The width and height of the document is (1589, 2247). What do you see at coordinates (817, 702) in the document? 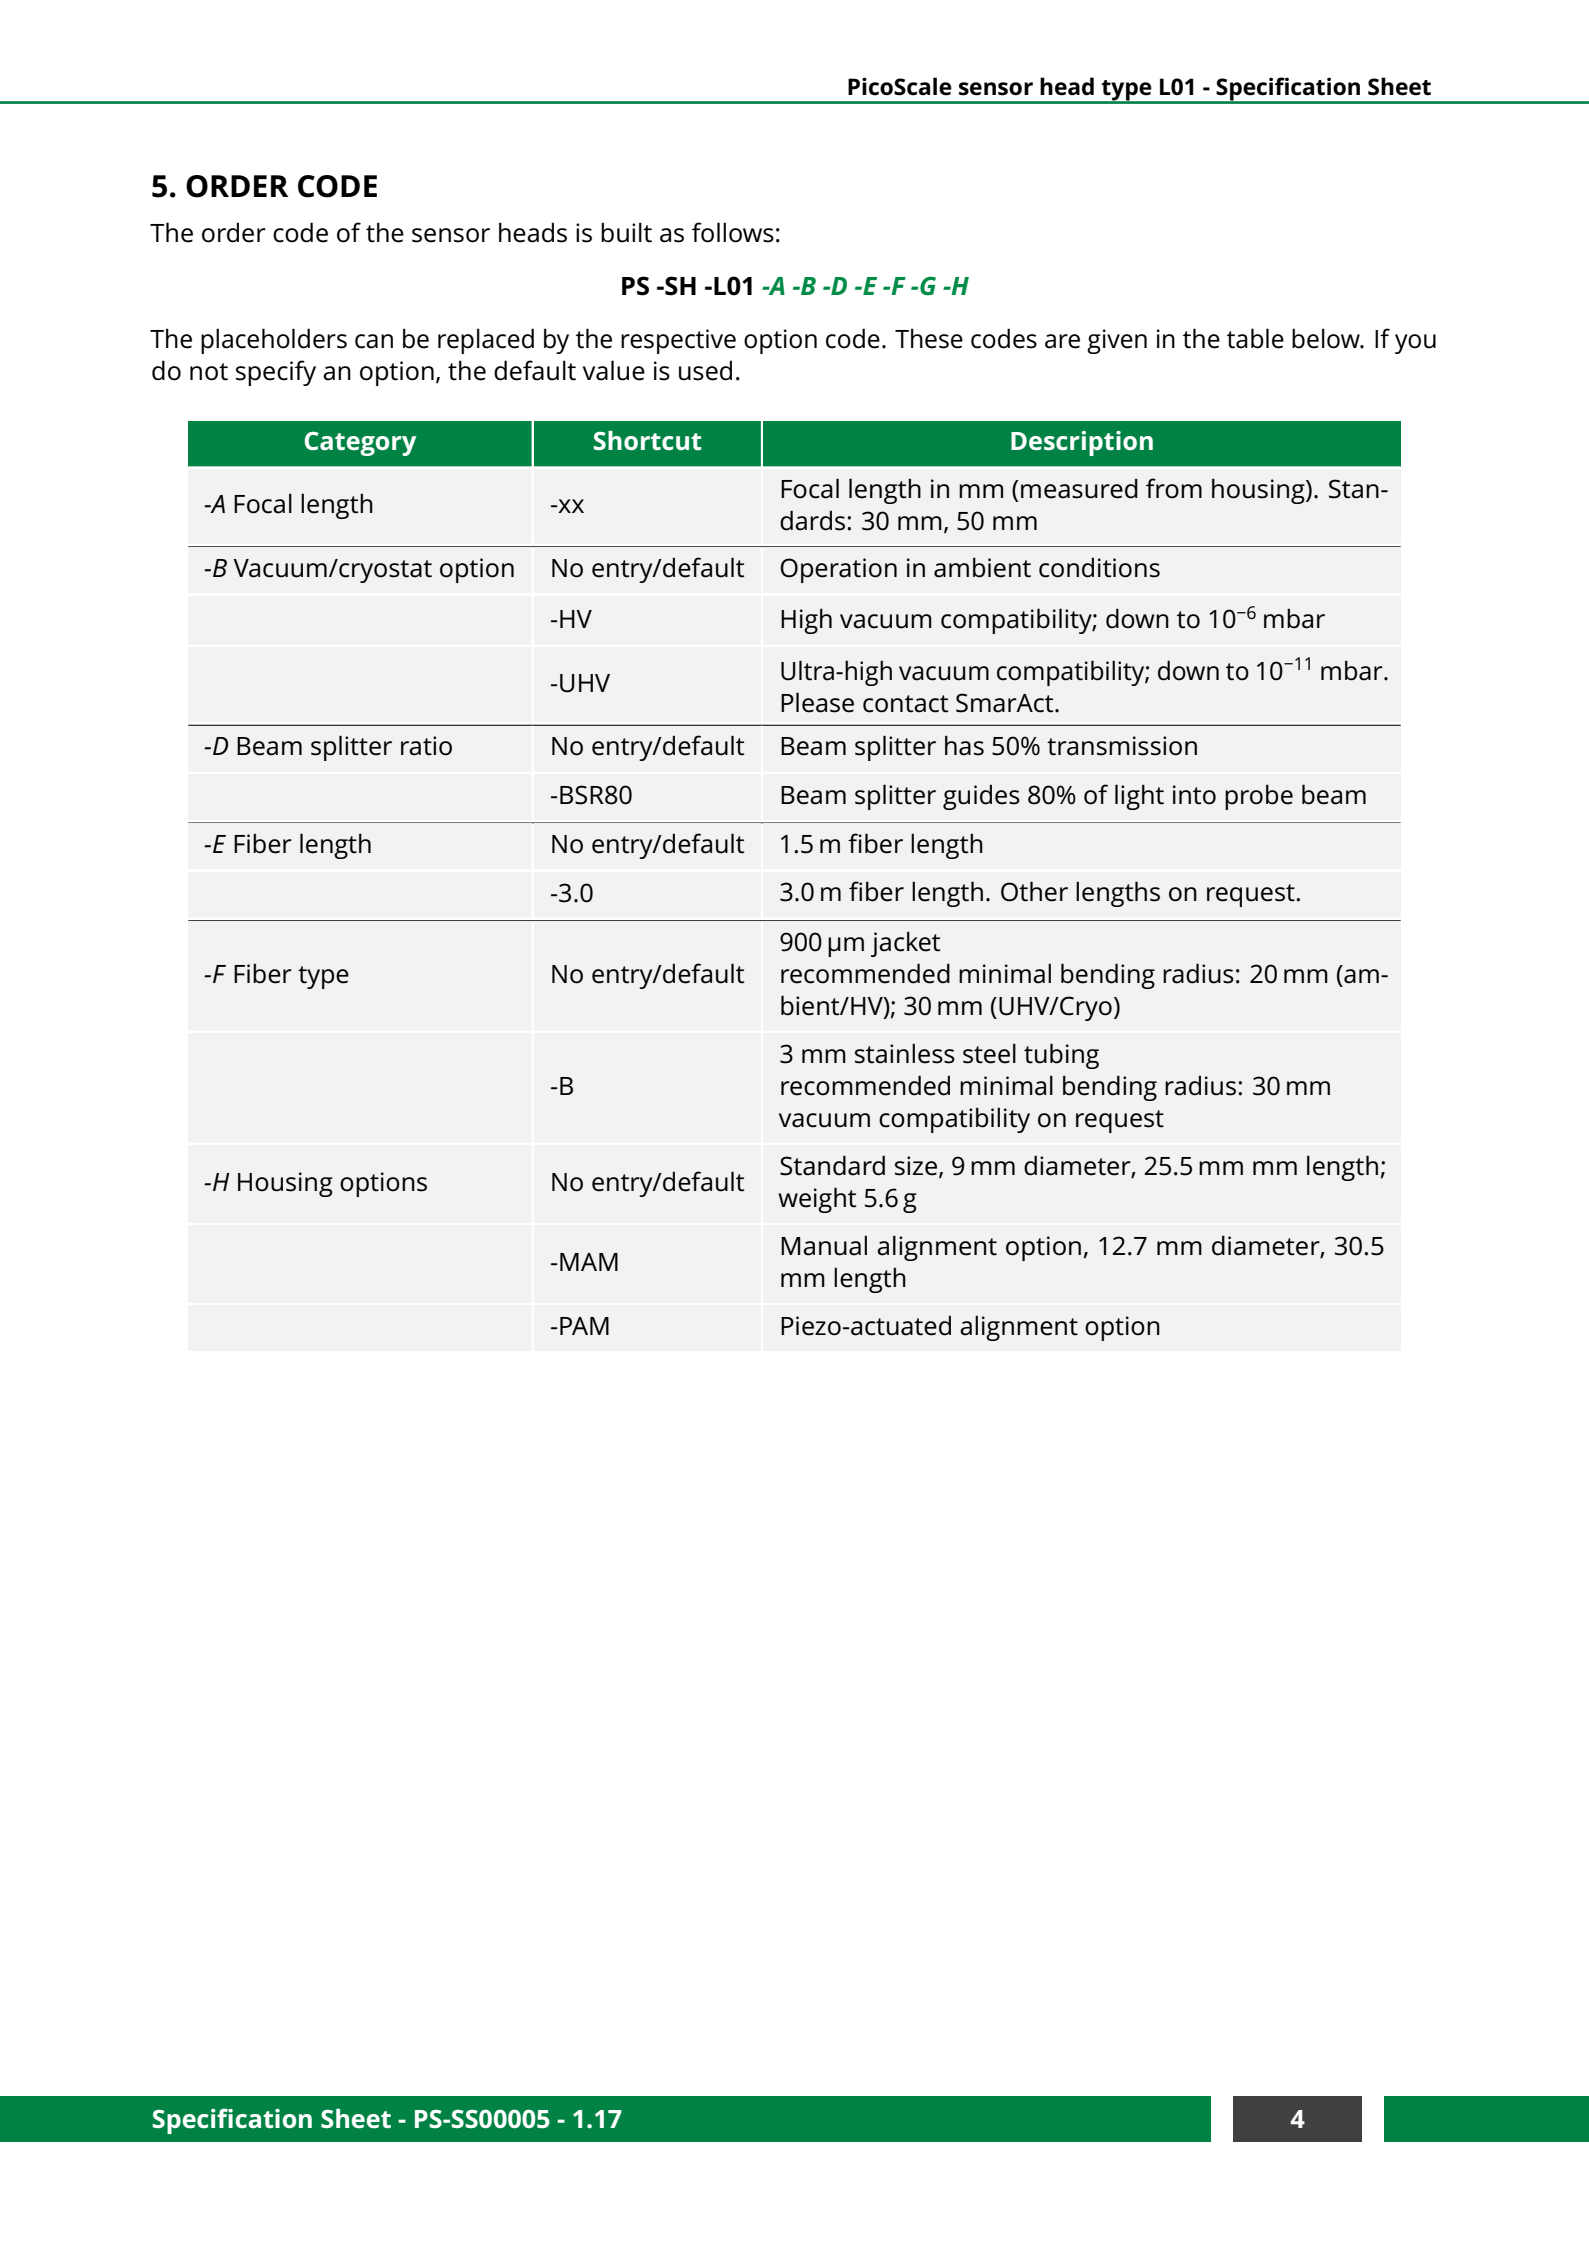
I see `Please` at bounding box center [817, 702].
